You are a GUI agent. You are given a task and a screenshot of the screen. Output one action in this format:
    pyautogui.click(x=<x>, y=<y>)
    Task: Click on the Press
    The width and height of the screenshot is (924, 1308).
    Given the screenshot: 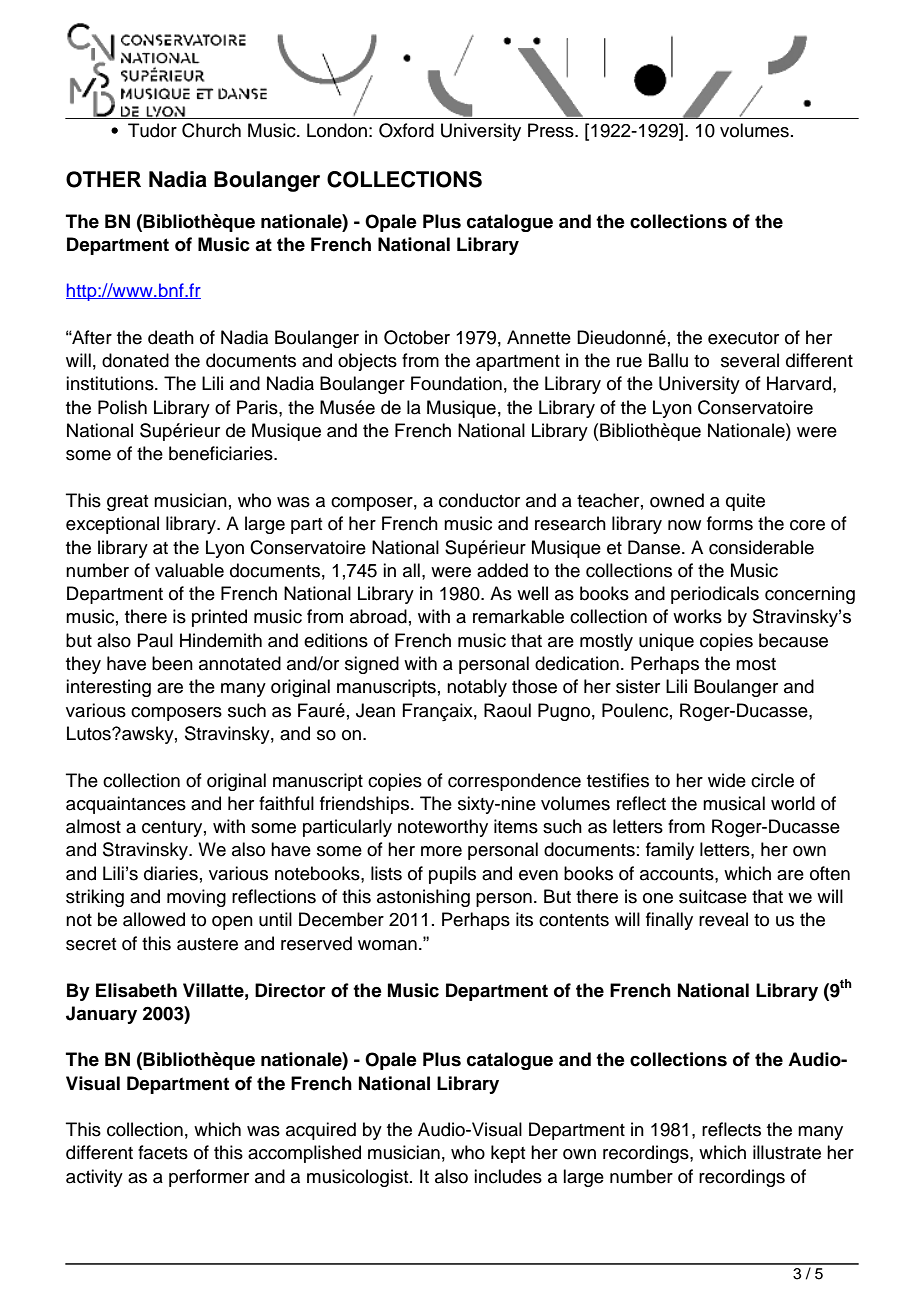 What is the action you would take?
    pyautogui.click(x=552, y=130)
